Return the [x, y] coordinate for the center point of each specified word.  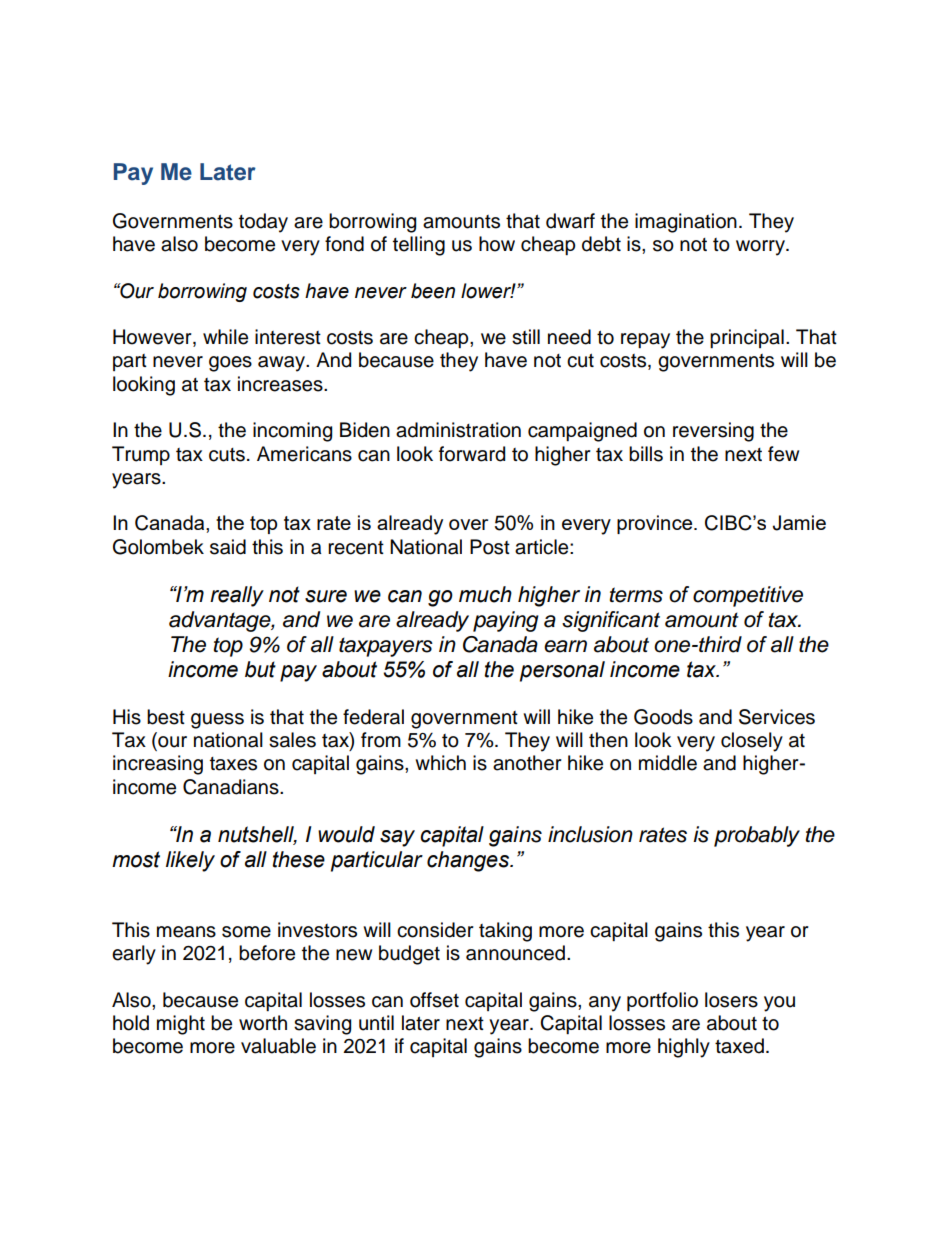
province [656, 524]
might [181, 1025]
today [263, 223]
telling [419, 246]
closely [752, 742]
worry [761, 248]
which [440, 763]
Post [490, 547]
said [228, 547]
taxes [233, 764]
